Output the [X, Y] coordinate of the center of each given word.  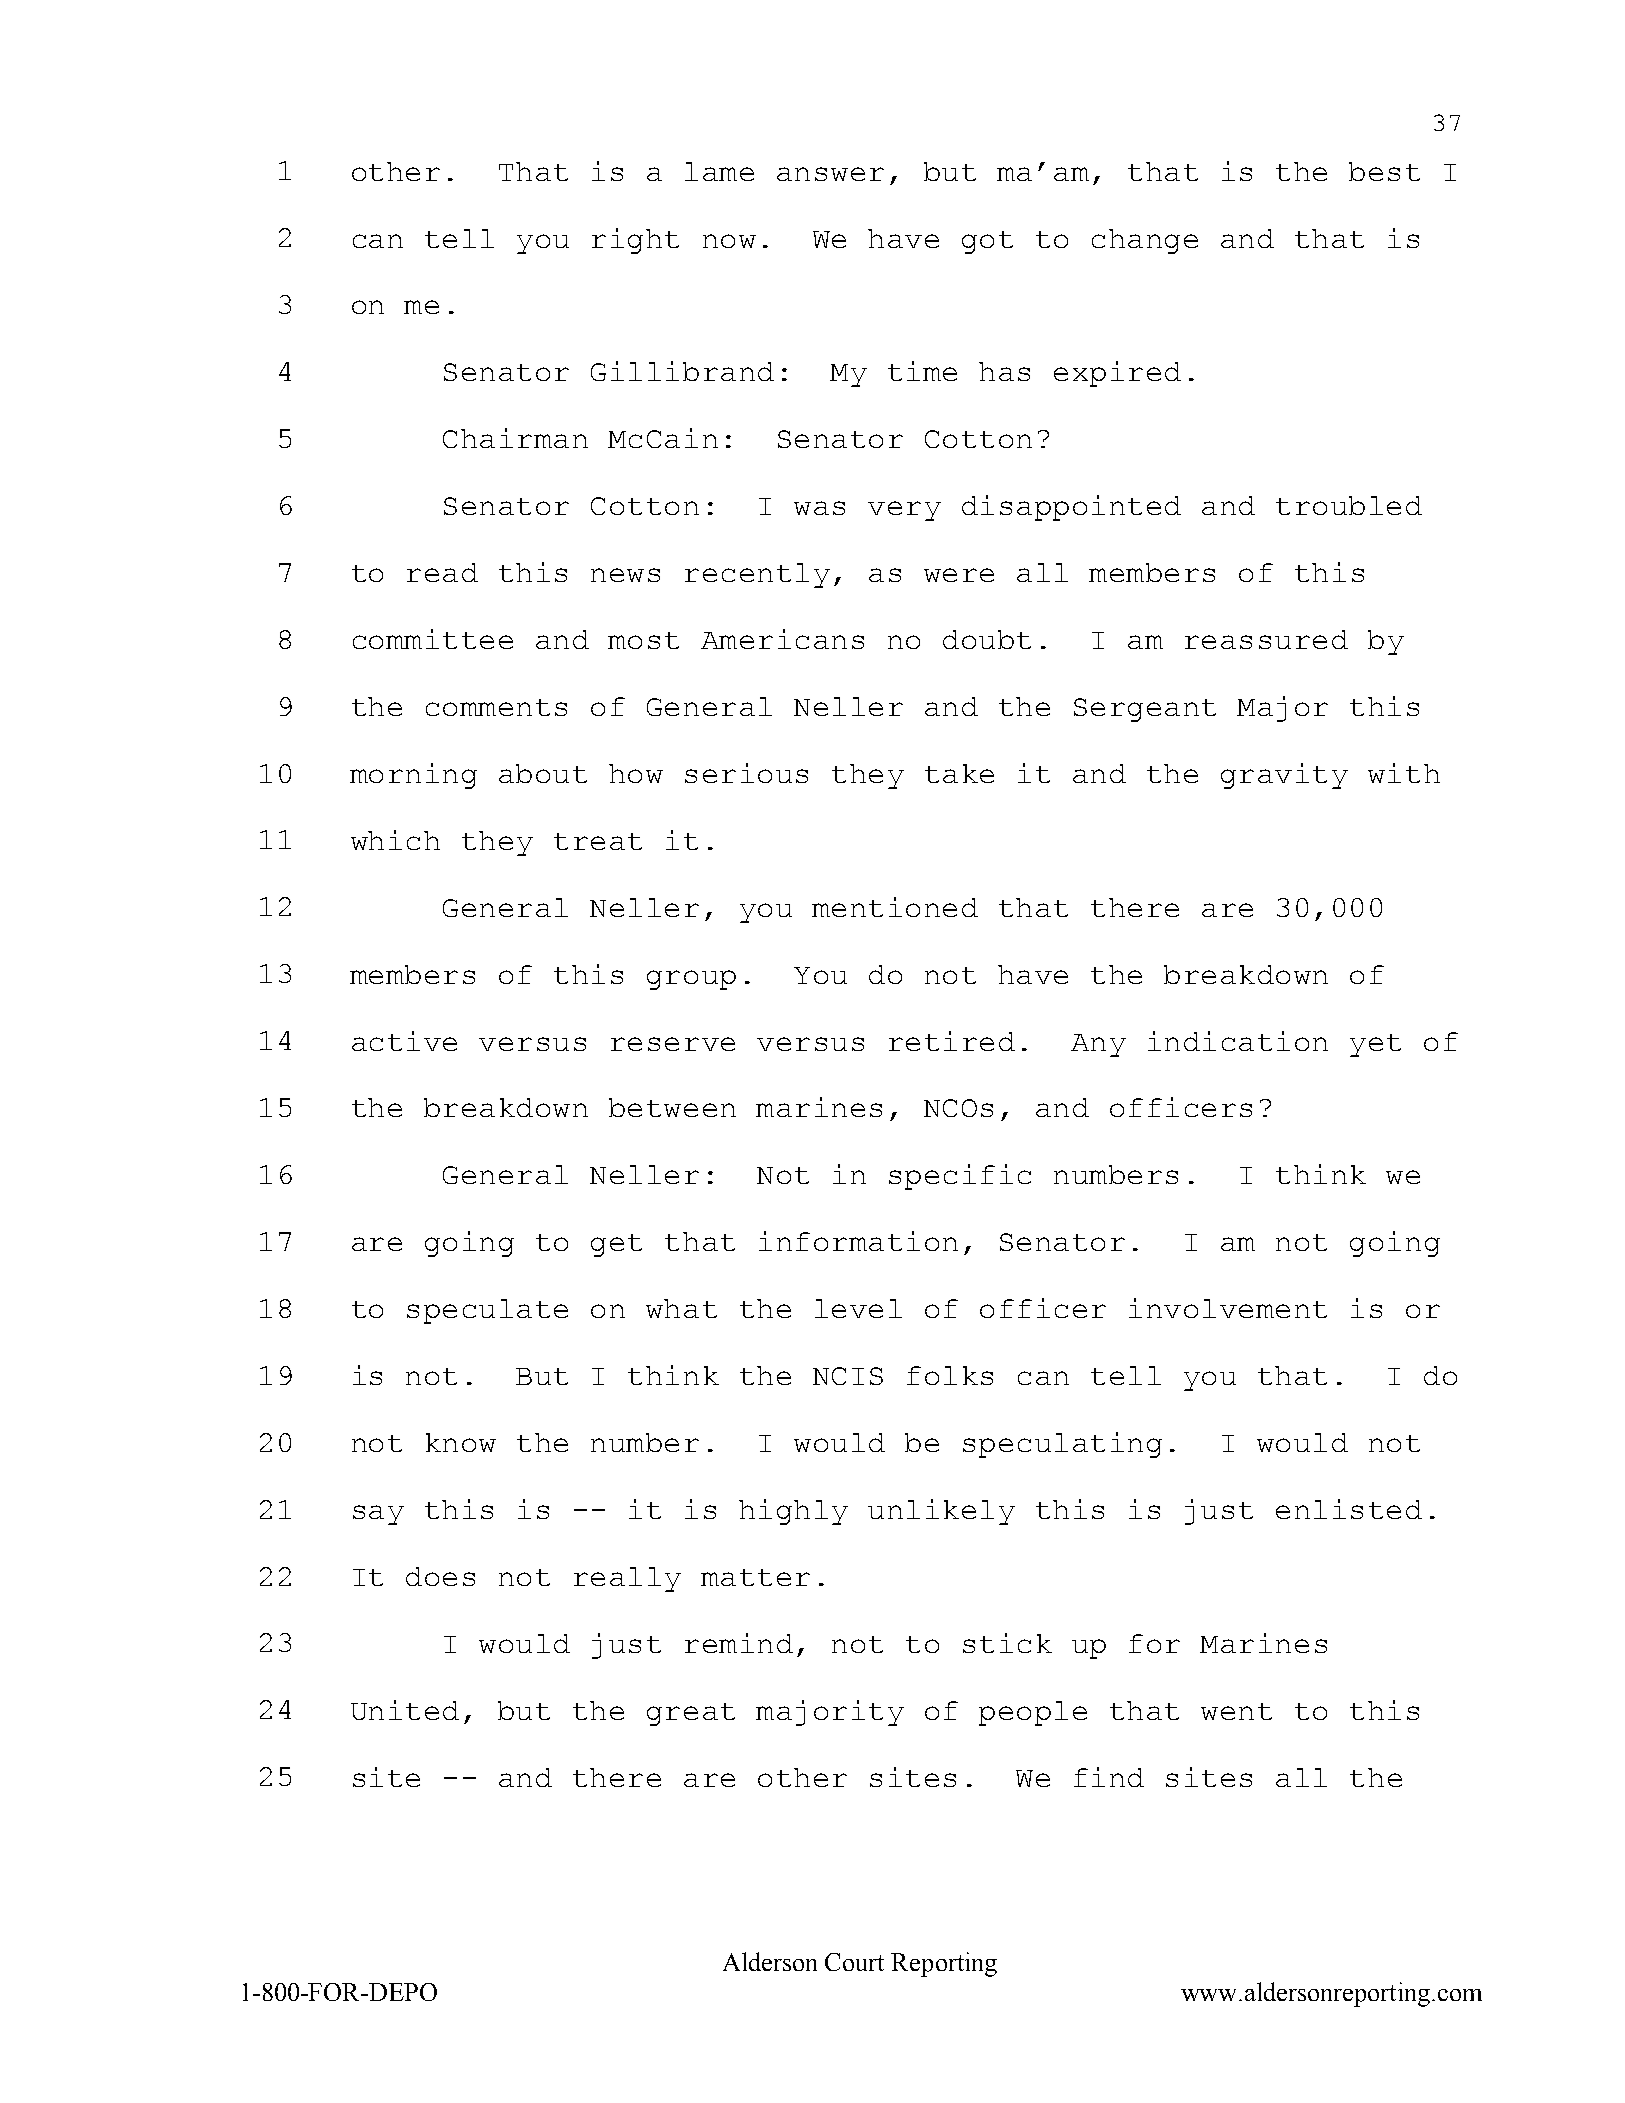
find [1109, 1777]
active [404, 1041]
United [405, 1710]
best [1384, 171]
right [635, 241]
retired [952, 1041]
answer [830, 174]
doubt [987, 639]
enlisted [1349, 1509]
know [461, 1442]
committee [433, 639]
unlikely [941, 1512]
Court [854, 1962]
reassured [1266, 639]
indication [1238, 1041]
